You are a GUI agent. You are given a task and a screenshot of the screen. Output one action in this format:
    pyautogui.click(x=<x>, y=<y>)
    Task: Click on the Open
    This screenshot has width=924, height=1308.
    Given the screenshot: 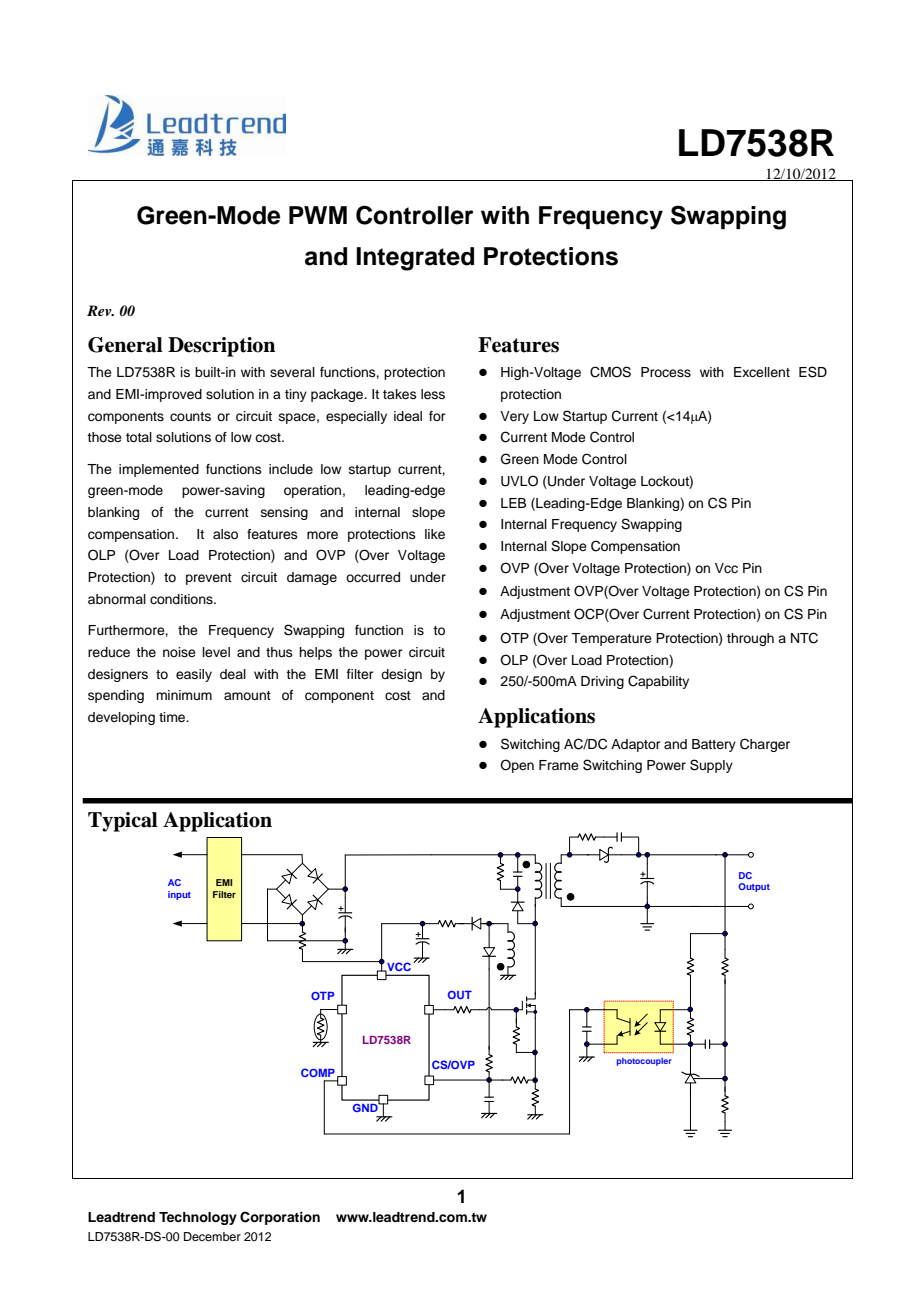 What is the action you would take?
    pyautogui.click(x=517, y=766)
